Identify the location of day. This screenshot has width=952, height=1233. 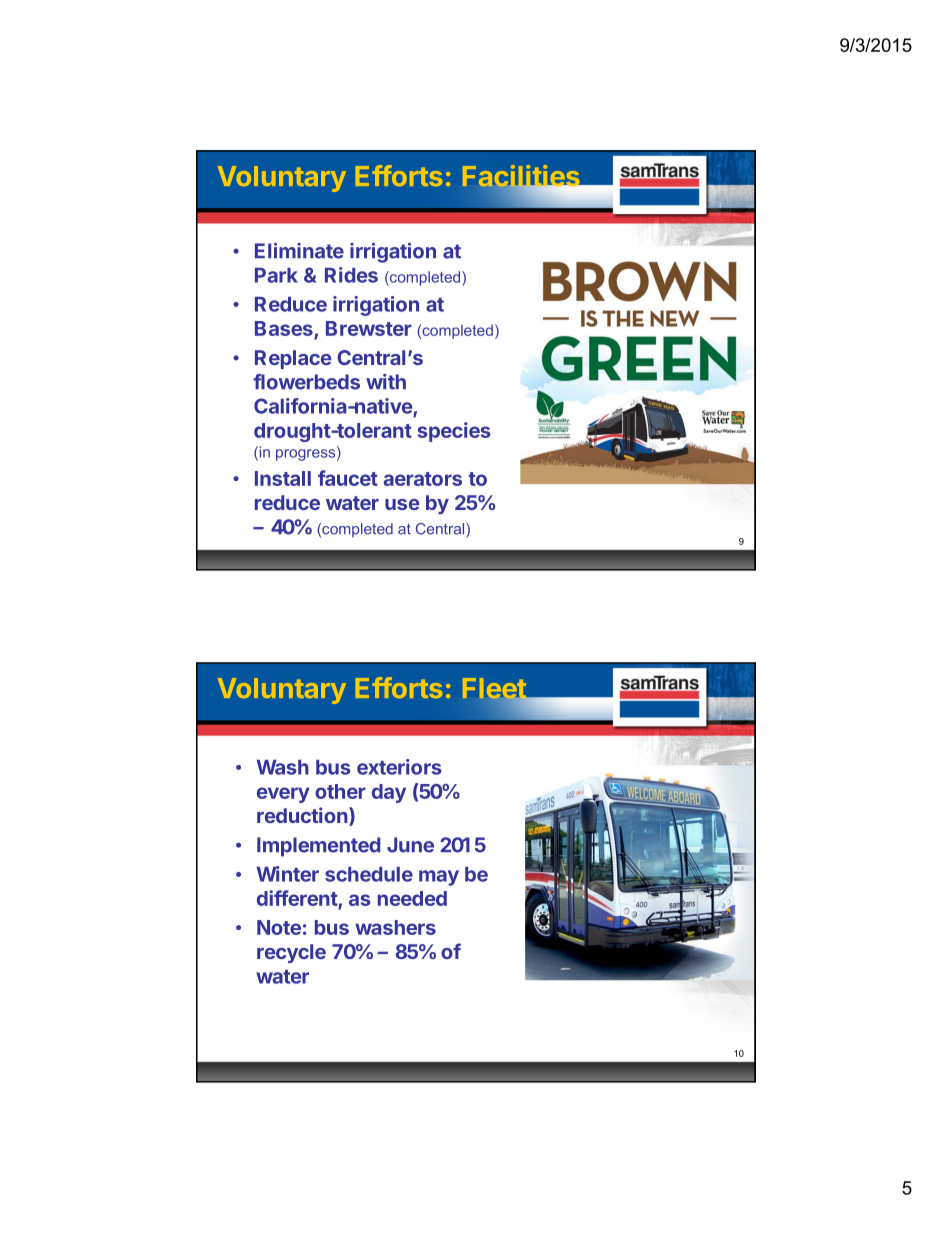
(389, 793).
